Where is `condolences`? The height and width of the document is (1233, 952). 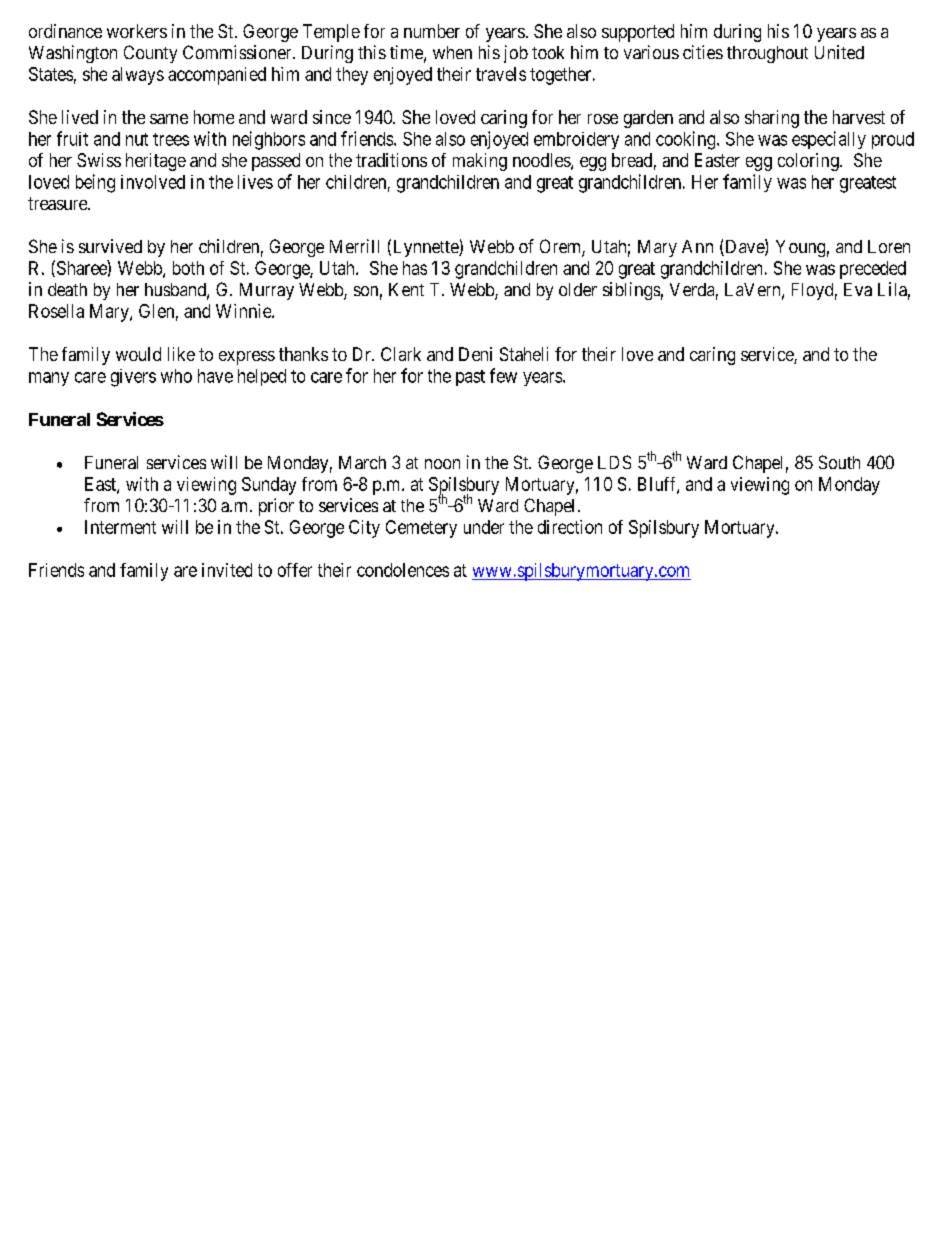
condolences is located at coordinates (403, 570).
